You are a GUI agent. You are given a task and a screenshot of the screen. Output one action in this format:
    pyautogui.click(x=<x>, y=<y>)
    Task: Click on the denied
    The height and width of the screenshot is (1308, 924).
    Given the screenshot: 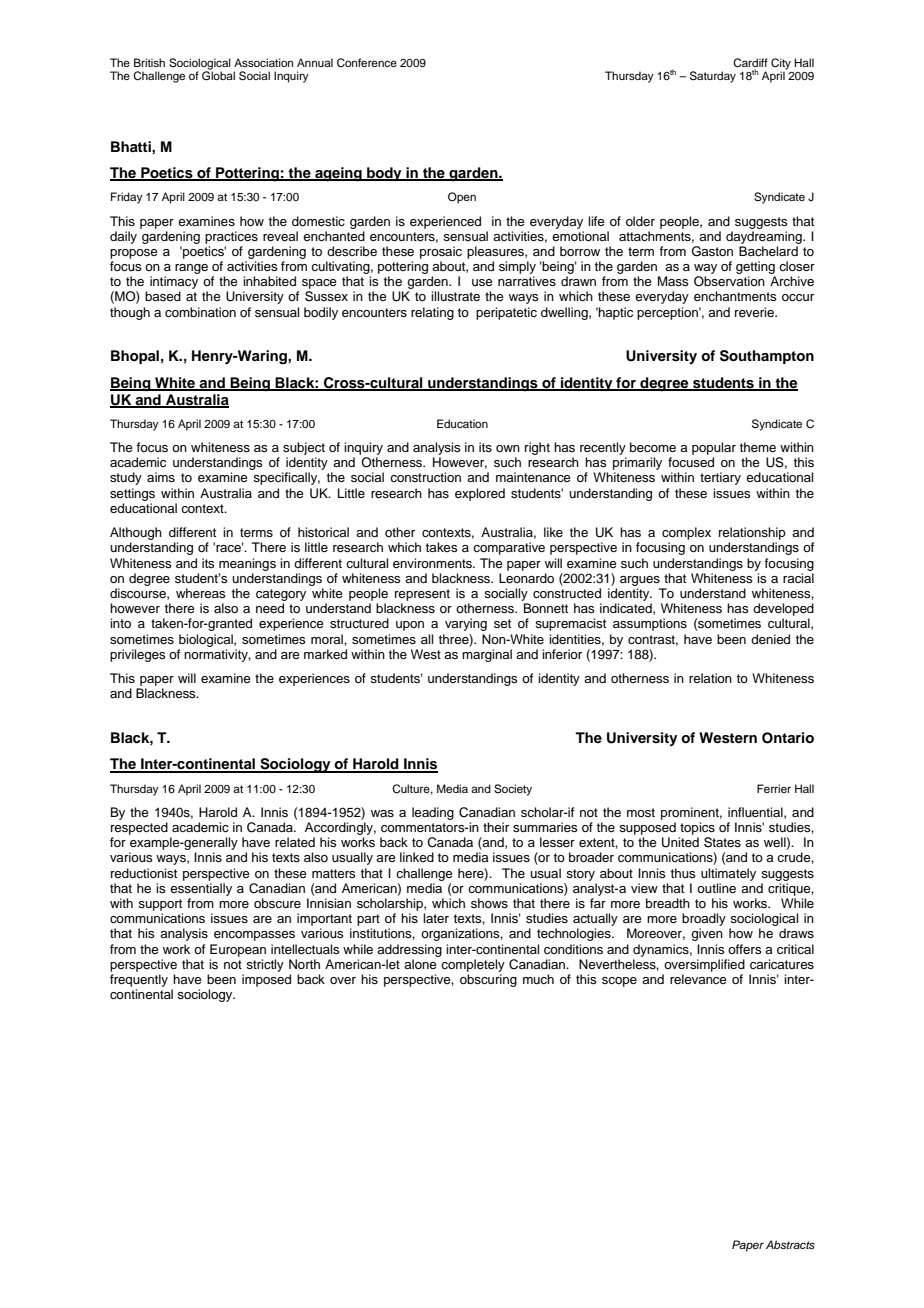 What is the action you would take?
    pyautogui.click(x=770, y=639)
